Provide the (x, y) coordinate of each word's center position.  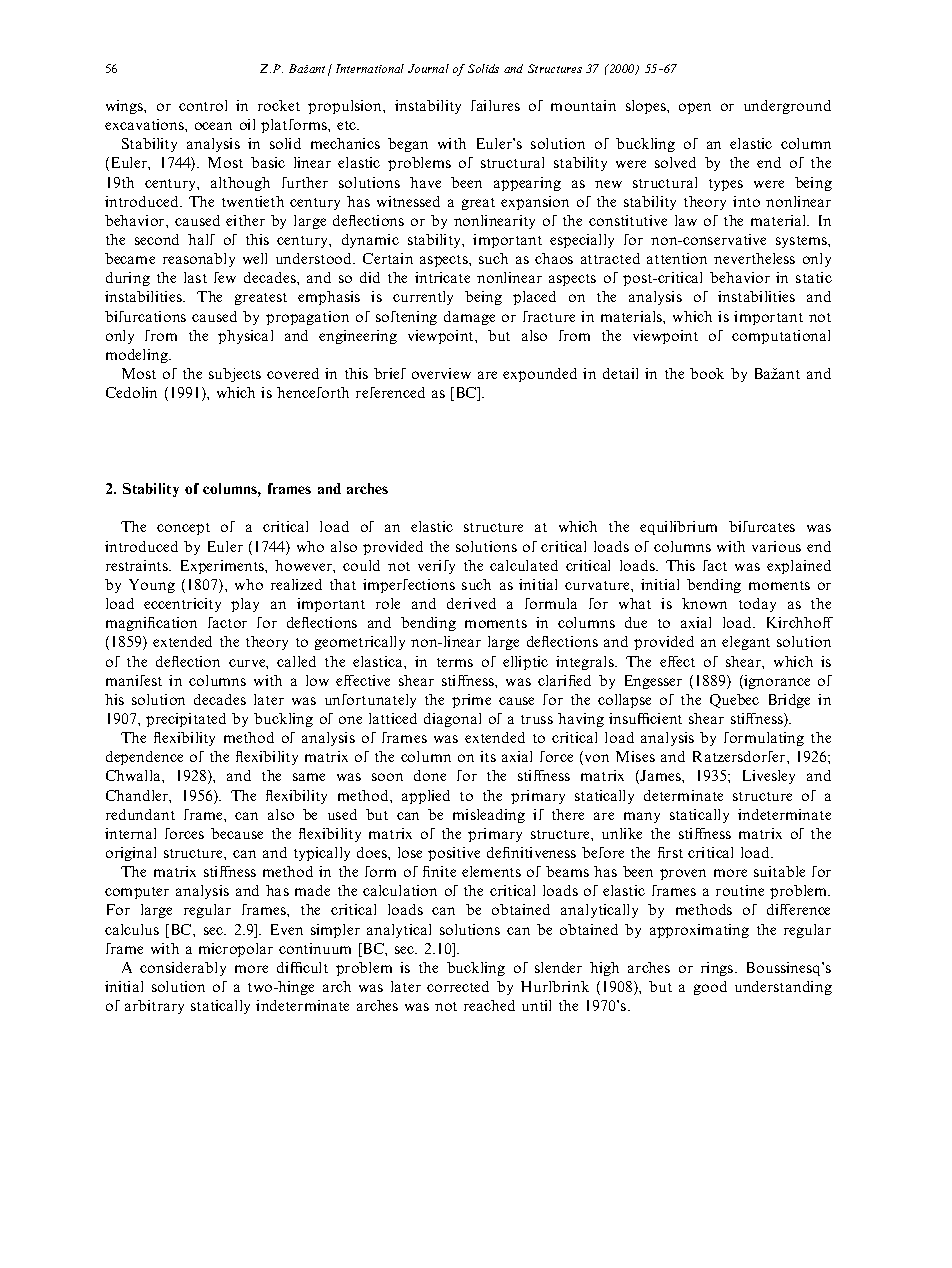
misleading (489, 816)
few (225, 277)
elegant (746, 643)
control (203, 105)
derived (471, 603)
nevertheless (754, 258)
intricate (442, 277)
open (695, 108)
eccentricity (182, 605)
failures (495, 105)
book (707, 373)
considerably (183, 969)
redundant (140, 814)
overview (441, 373)
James (660, 777)
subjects (235, 375)
